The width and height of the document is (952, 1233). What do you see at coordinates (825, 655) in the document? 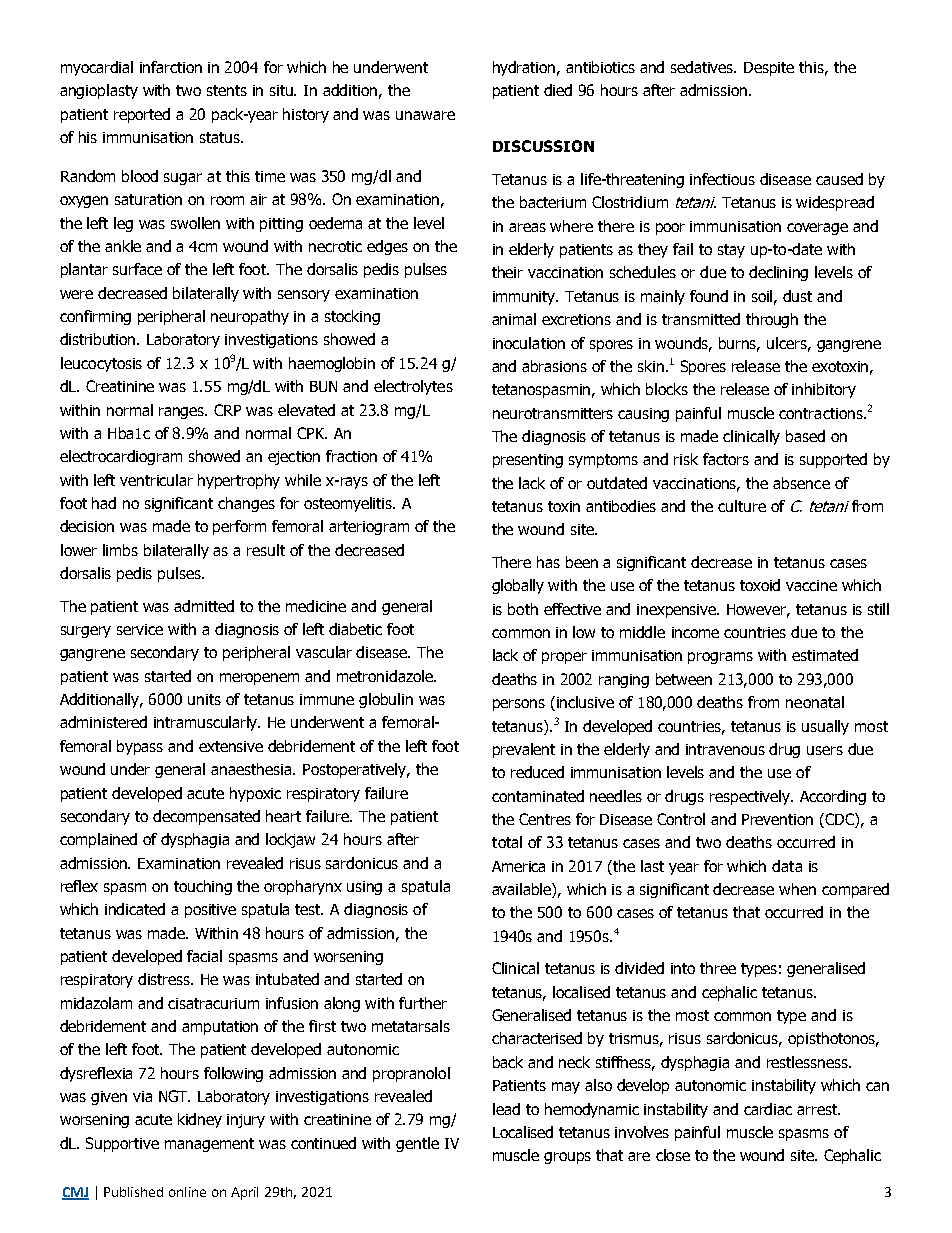
I see `estimated` at bounding box center [825, 655].
